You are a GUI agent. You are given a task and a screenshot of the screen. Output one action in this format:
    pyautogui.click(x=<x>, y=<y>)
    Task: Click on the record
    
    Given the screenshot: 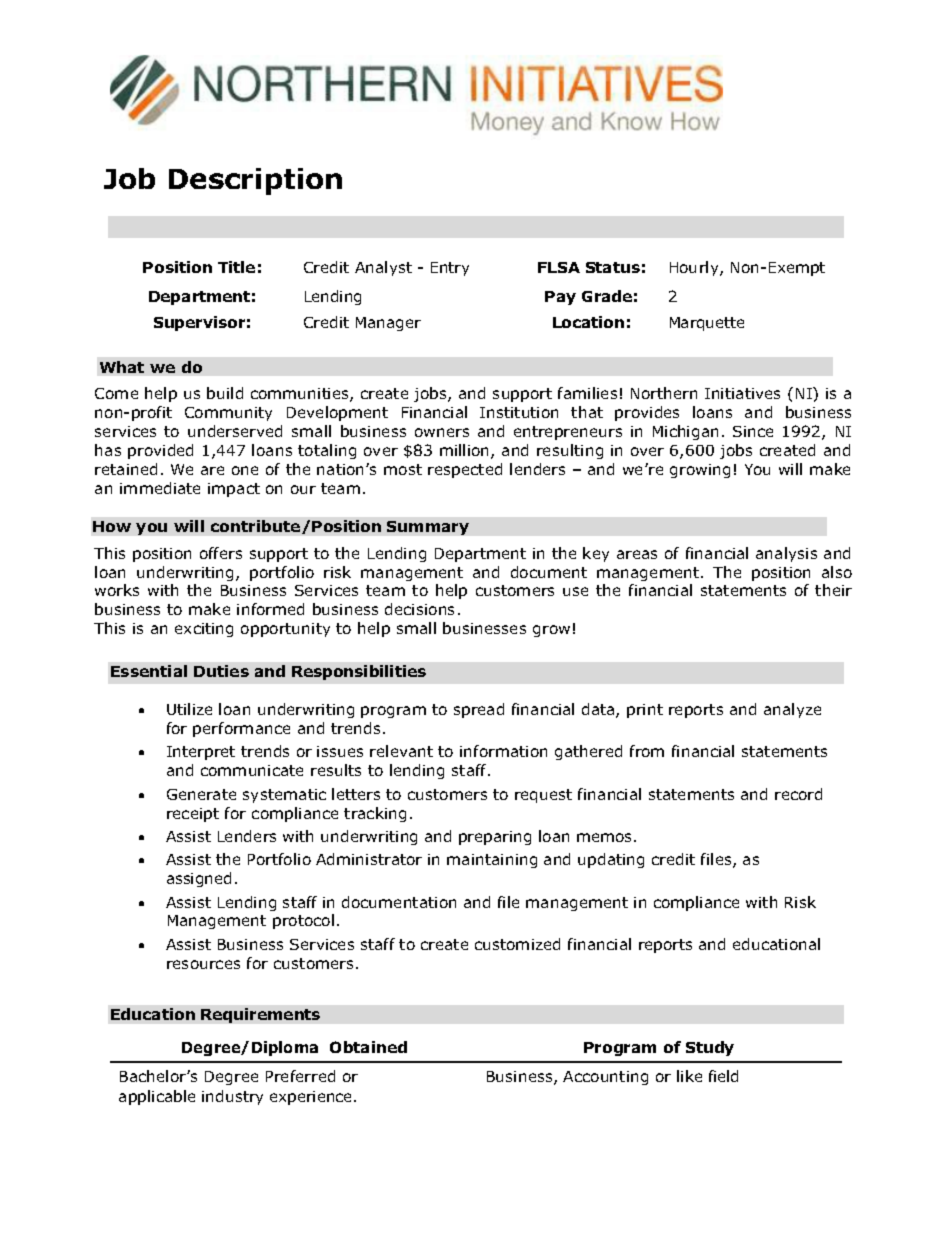 What is the action you would take?
    pyautogui.click(x=798, y=794)
